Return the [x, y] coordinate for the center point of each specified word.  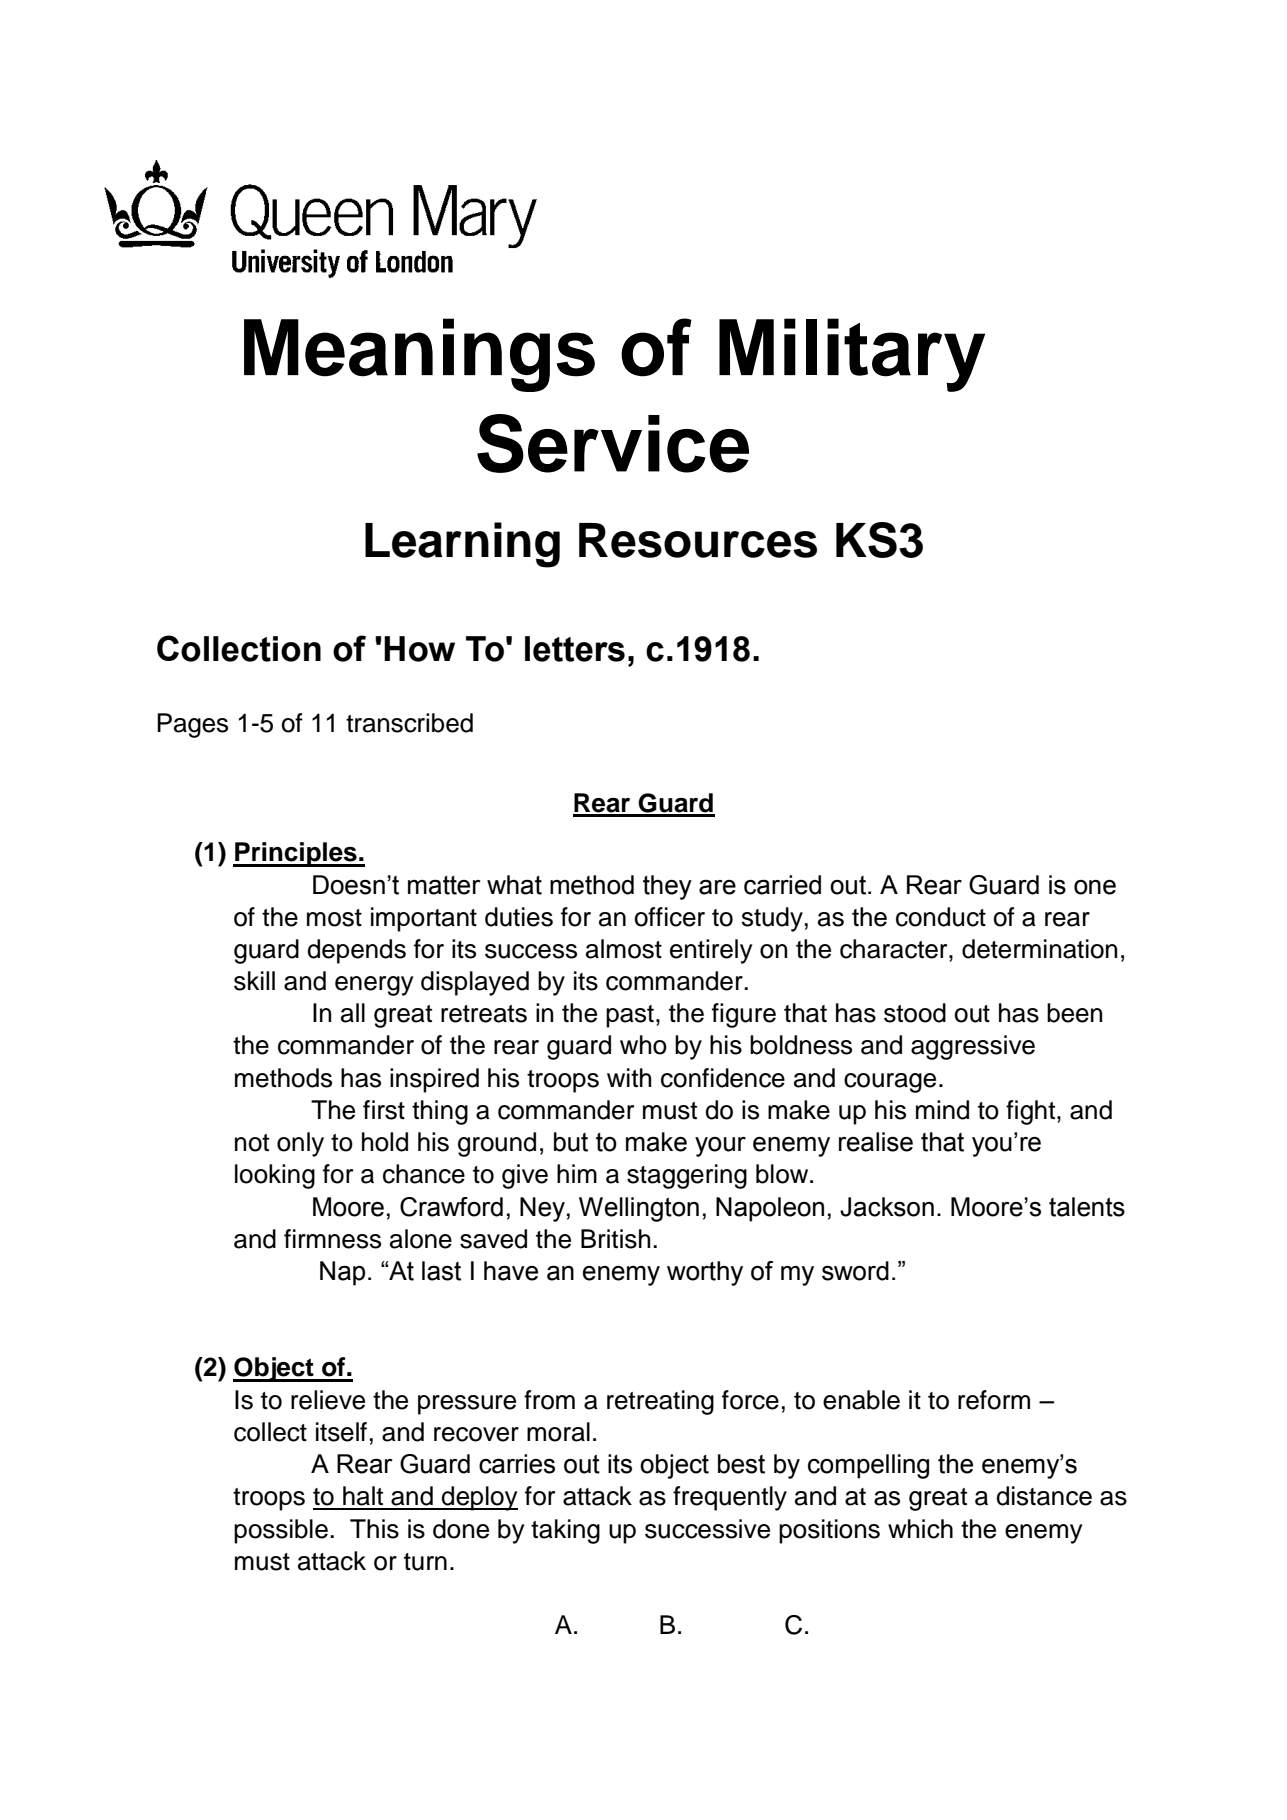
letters [575, 649]
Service [613, 443]
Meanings [419, 355]
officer [670, 917]
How [419, 649]
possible [281, 1531]
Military [852, 355]
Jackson [887, 1207]
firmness [332, 1239]
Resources [698, 540]
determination [1039, 949]
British [615, 1239]
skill [254, 981]
